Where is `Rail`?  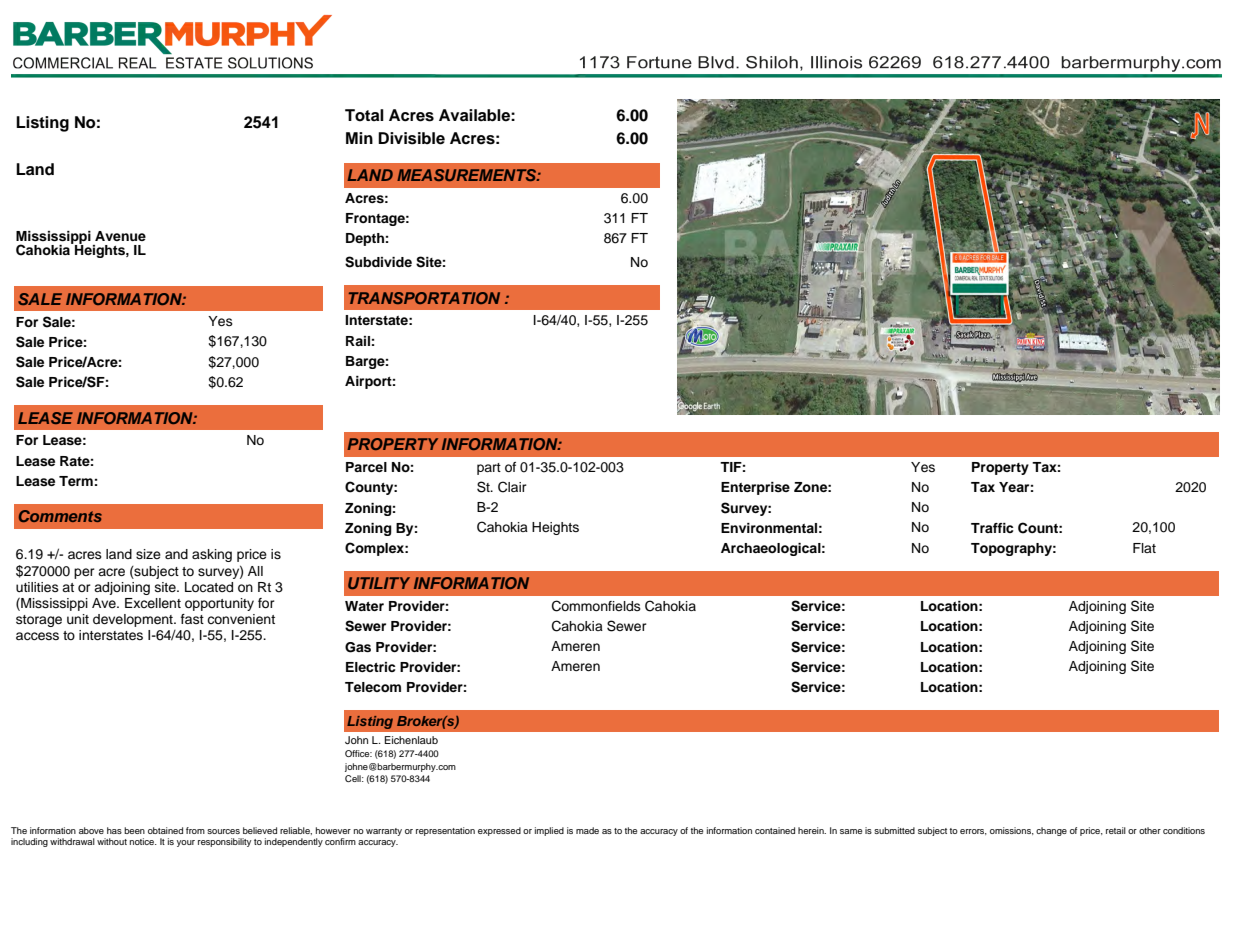 Rail is located at coordinates (358, 341).
